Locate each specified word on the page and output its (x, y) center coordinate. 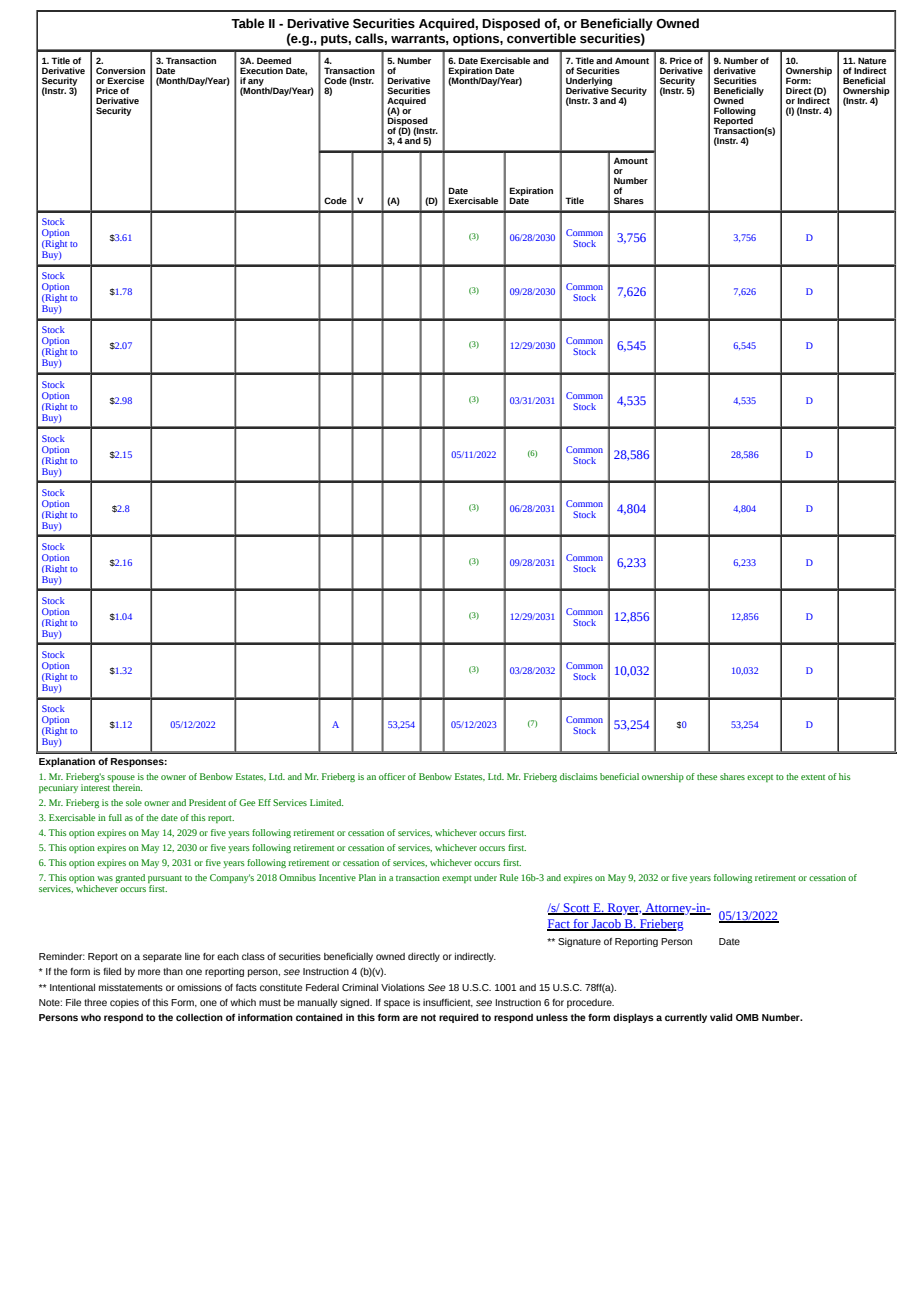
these (707, 776)
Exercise (126, 80)
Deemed (274, 60)
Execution (261, 70)
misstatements (131, 987)
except (760, 778)
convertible (541, 38)
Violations (403, 987)
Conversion (120, 70)
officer (392, 776)
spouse (121, 780)
